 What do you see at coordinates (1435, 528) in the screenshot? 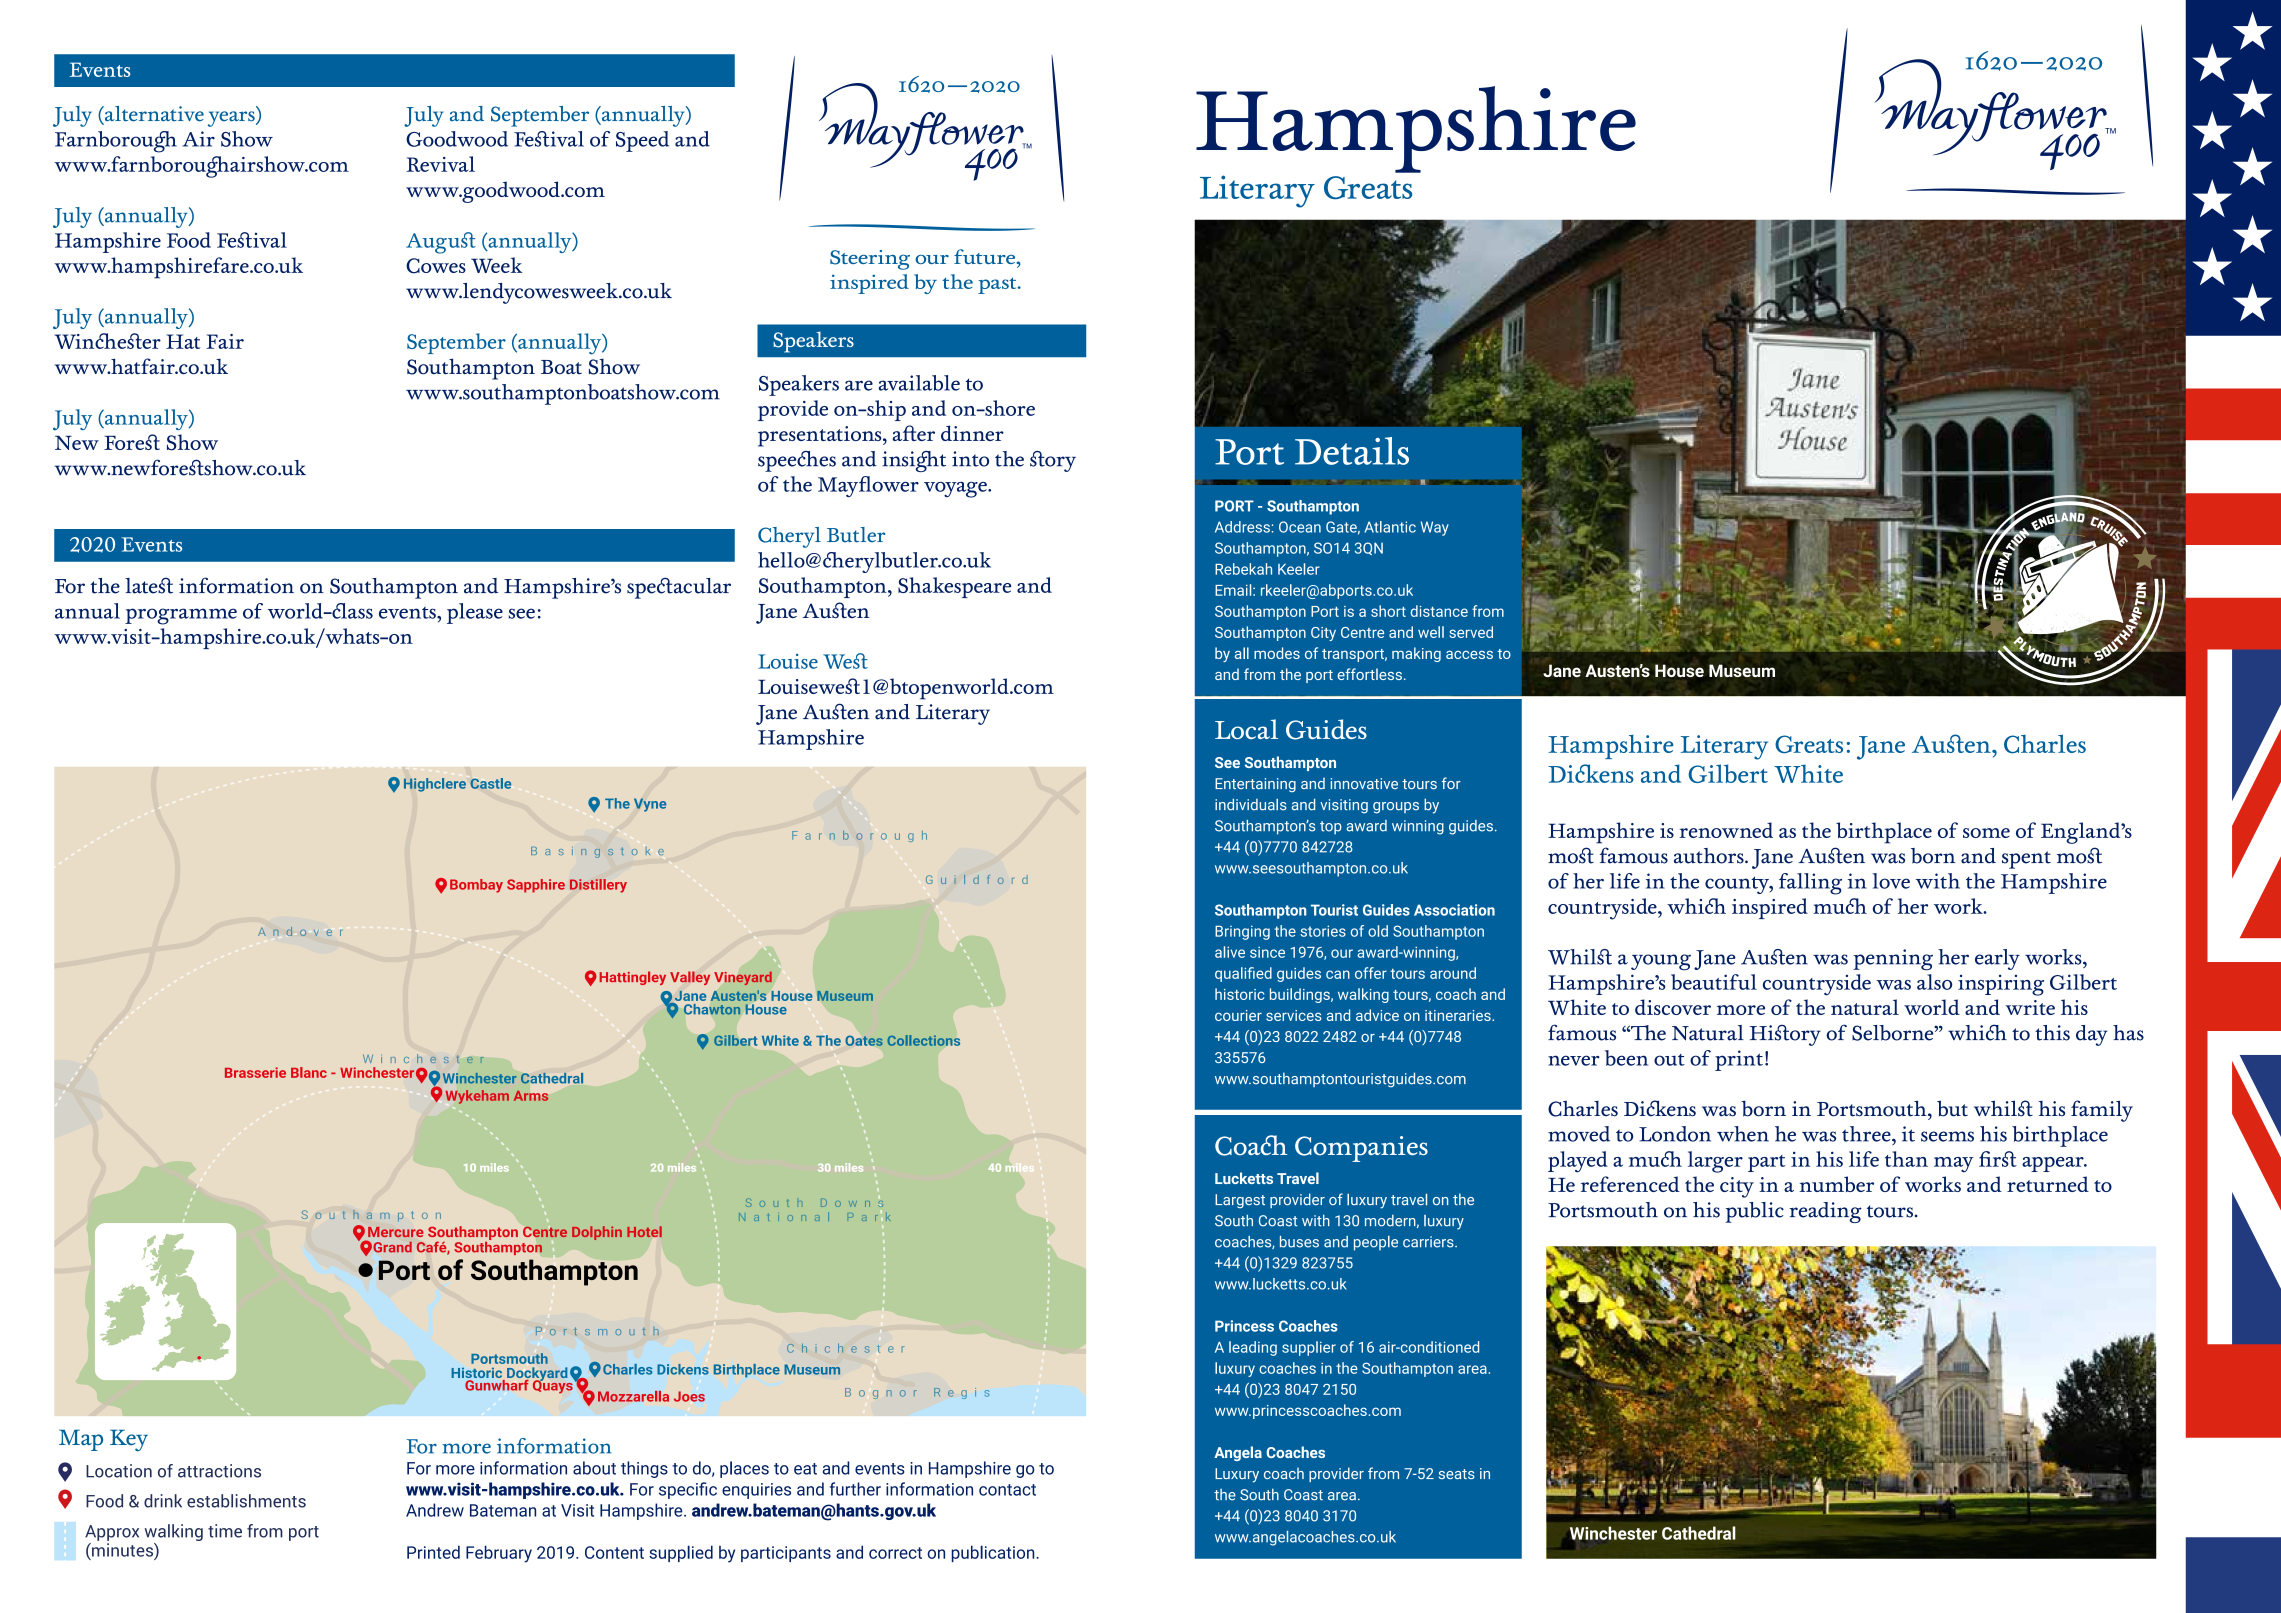
I see `Way` at bounding box center [1435, 528].
